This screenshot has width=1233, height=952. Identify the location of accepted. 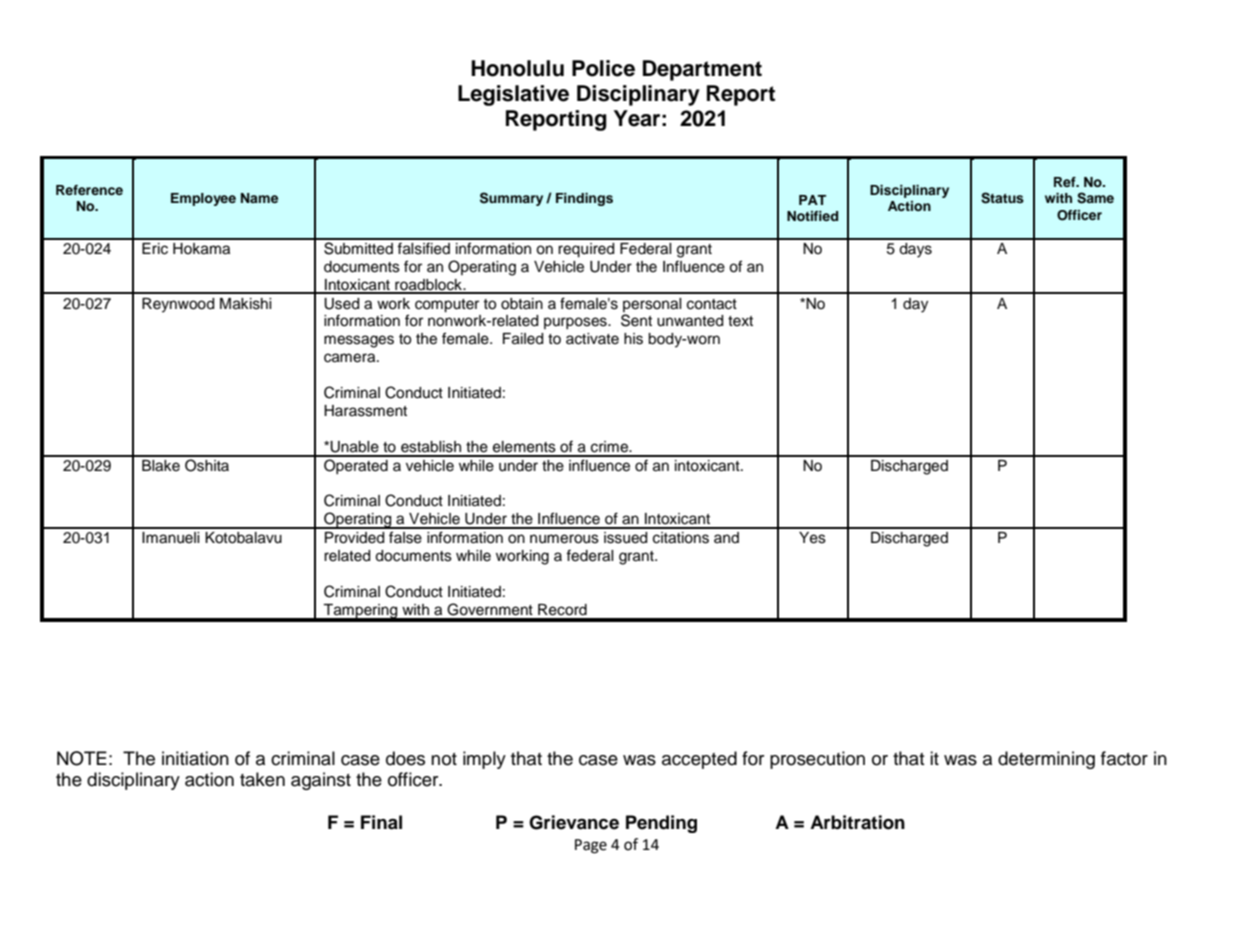
(699, 760).
